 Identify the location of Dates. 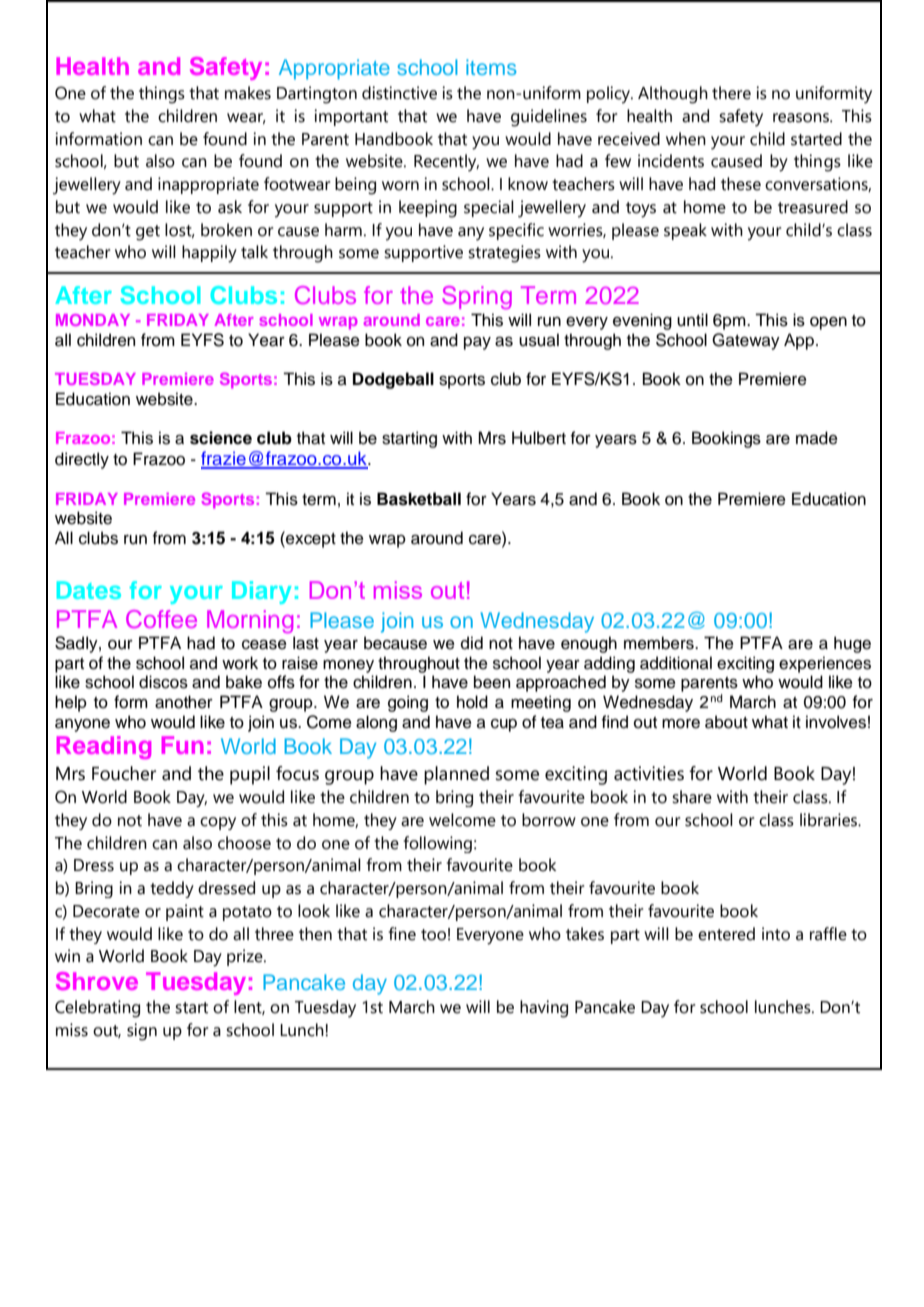
(89, 590).
